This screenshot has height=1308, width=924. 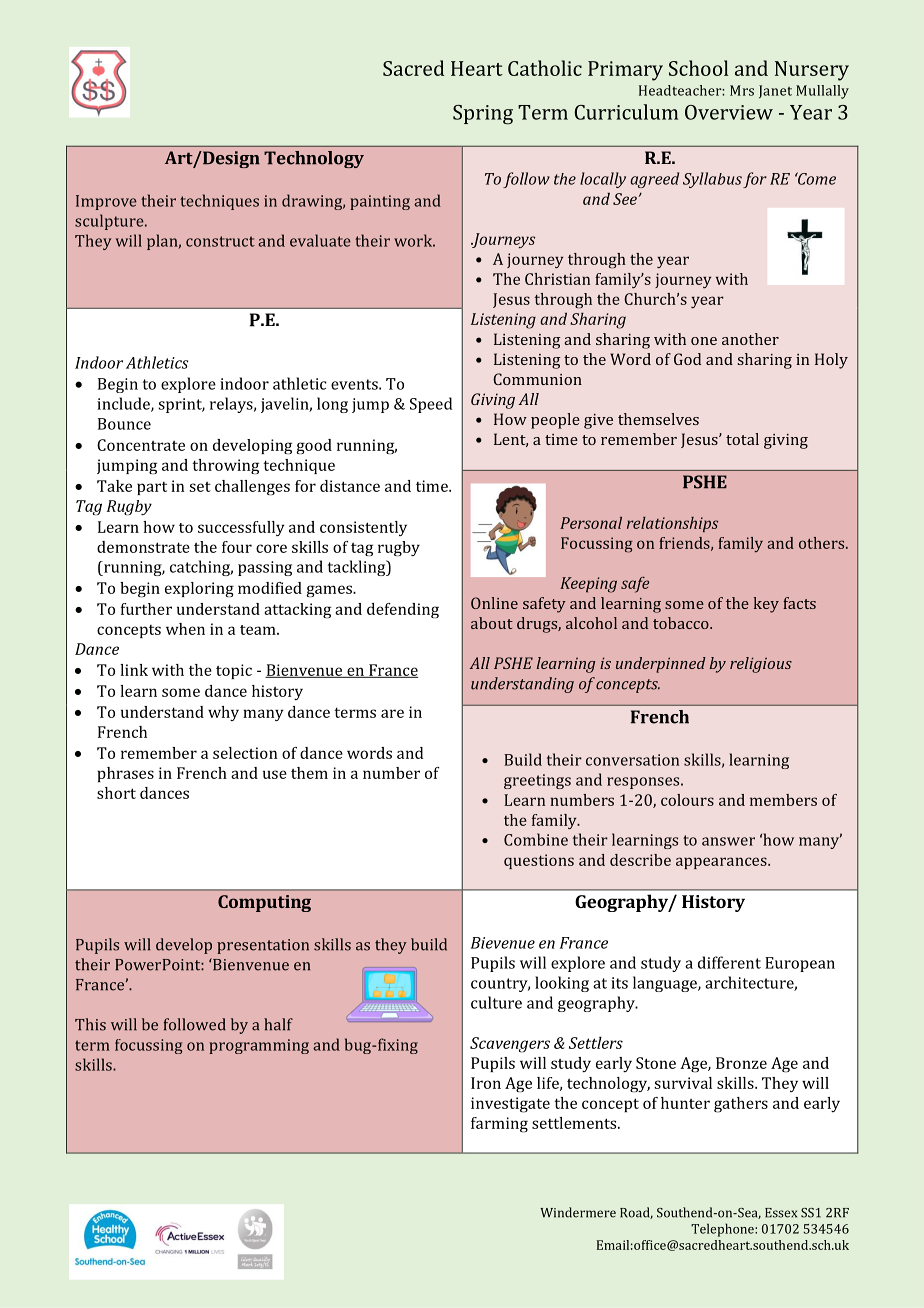 What do you see at coordinates (483, 115) in the screenshot?
I see `Spring` at bounding box center [483, 115].
